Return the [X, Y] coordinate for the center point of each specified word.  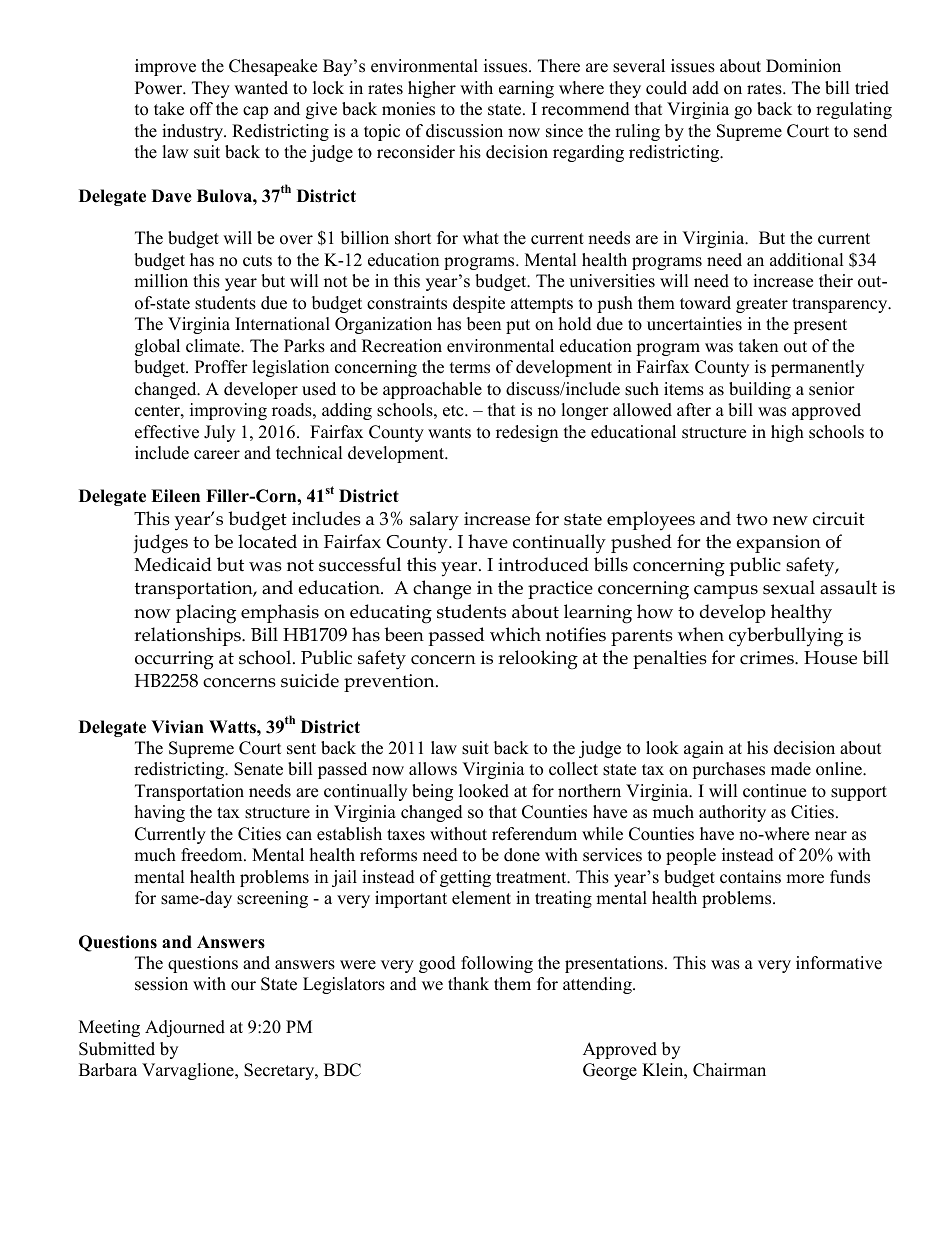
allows [433, 769]
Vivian [177, 726]
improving [228, 411]
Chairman [729, 1070]
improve [165, 67]
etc [454, 411]
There [559, 66]
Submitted [117, 1049]
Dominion [803, 66]
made [791, 769]
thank [468, 983]
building [760, 390]
